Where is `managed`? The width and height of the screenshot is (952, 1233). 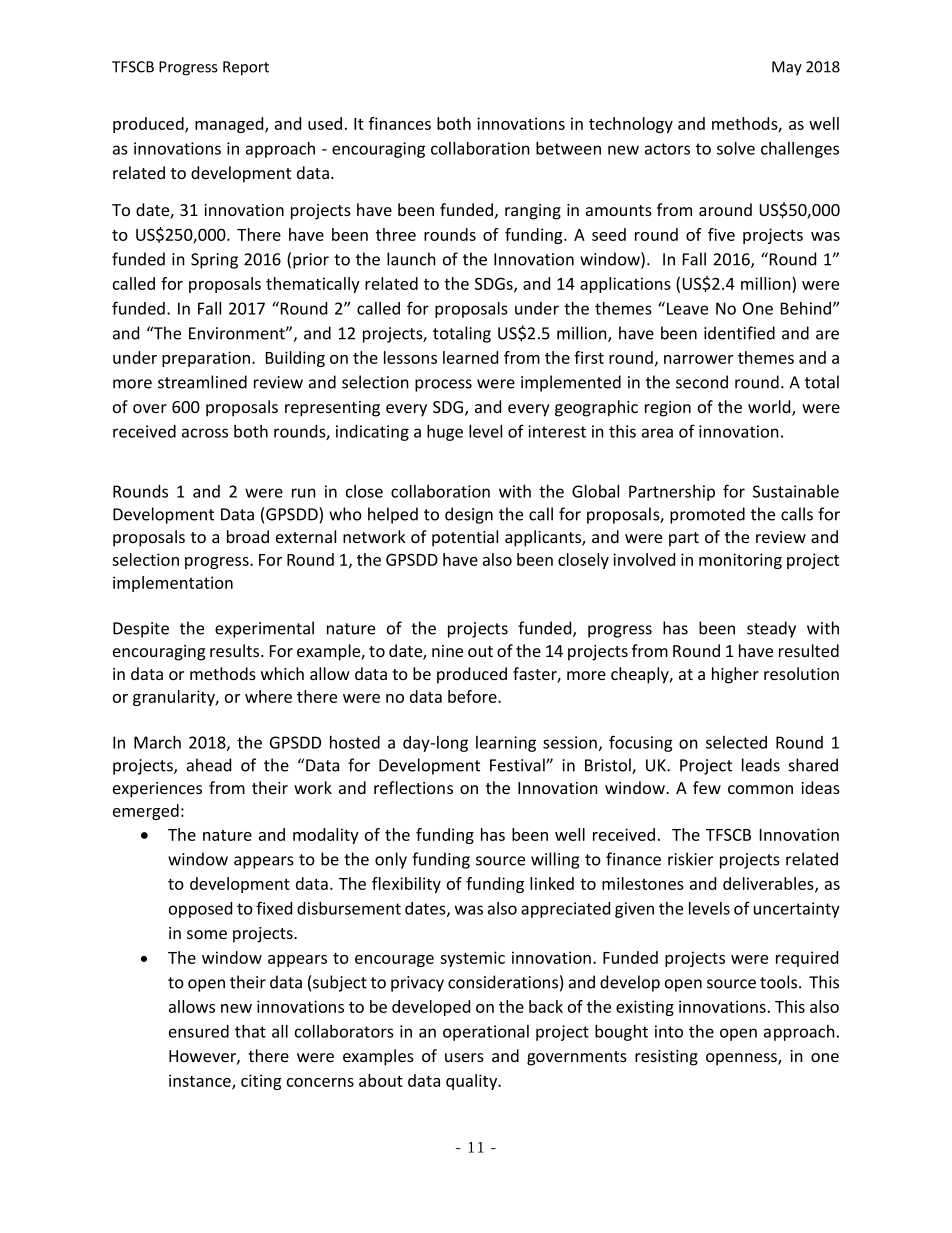 managed is located at coordinates (230, 125).
